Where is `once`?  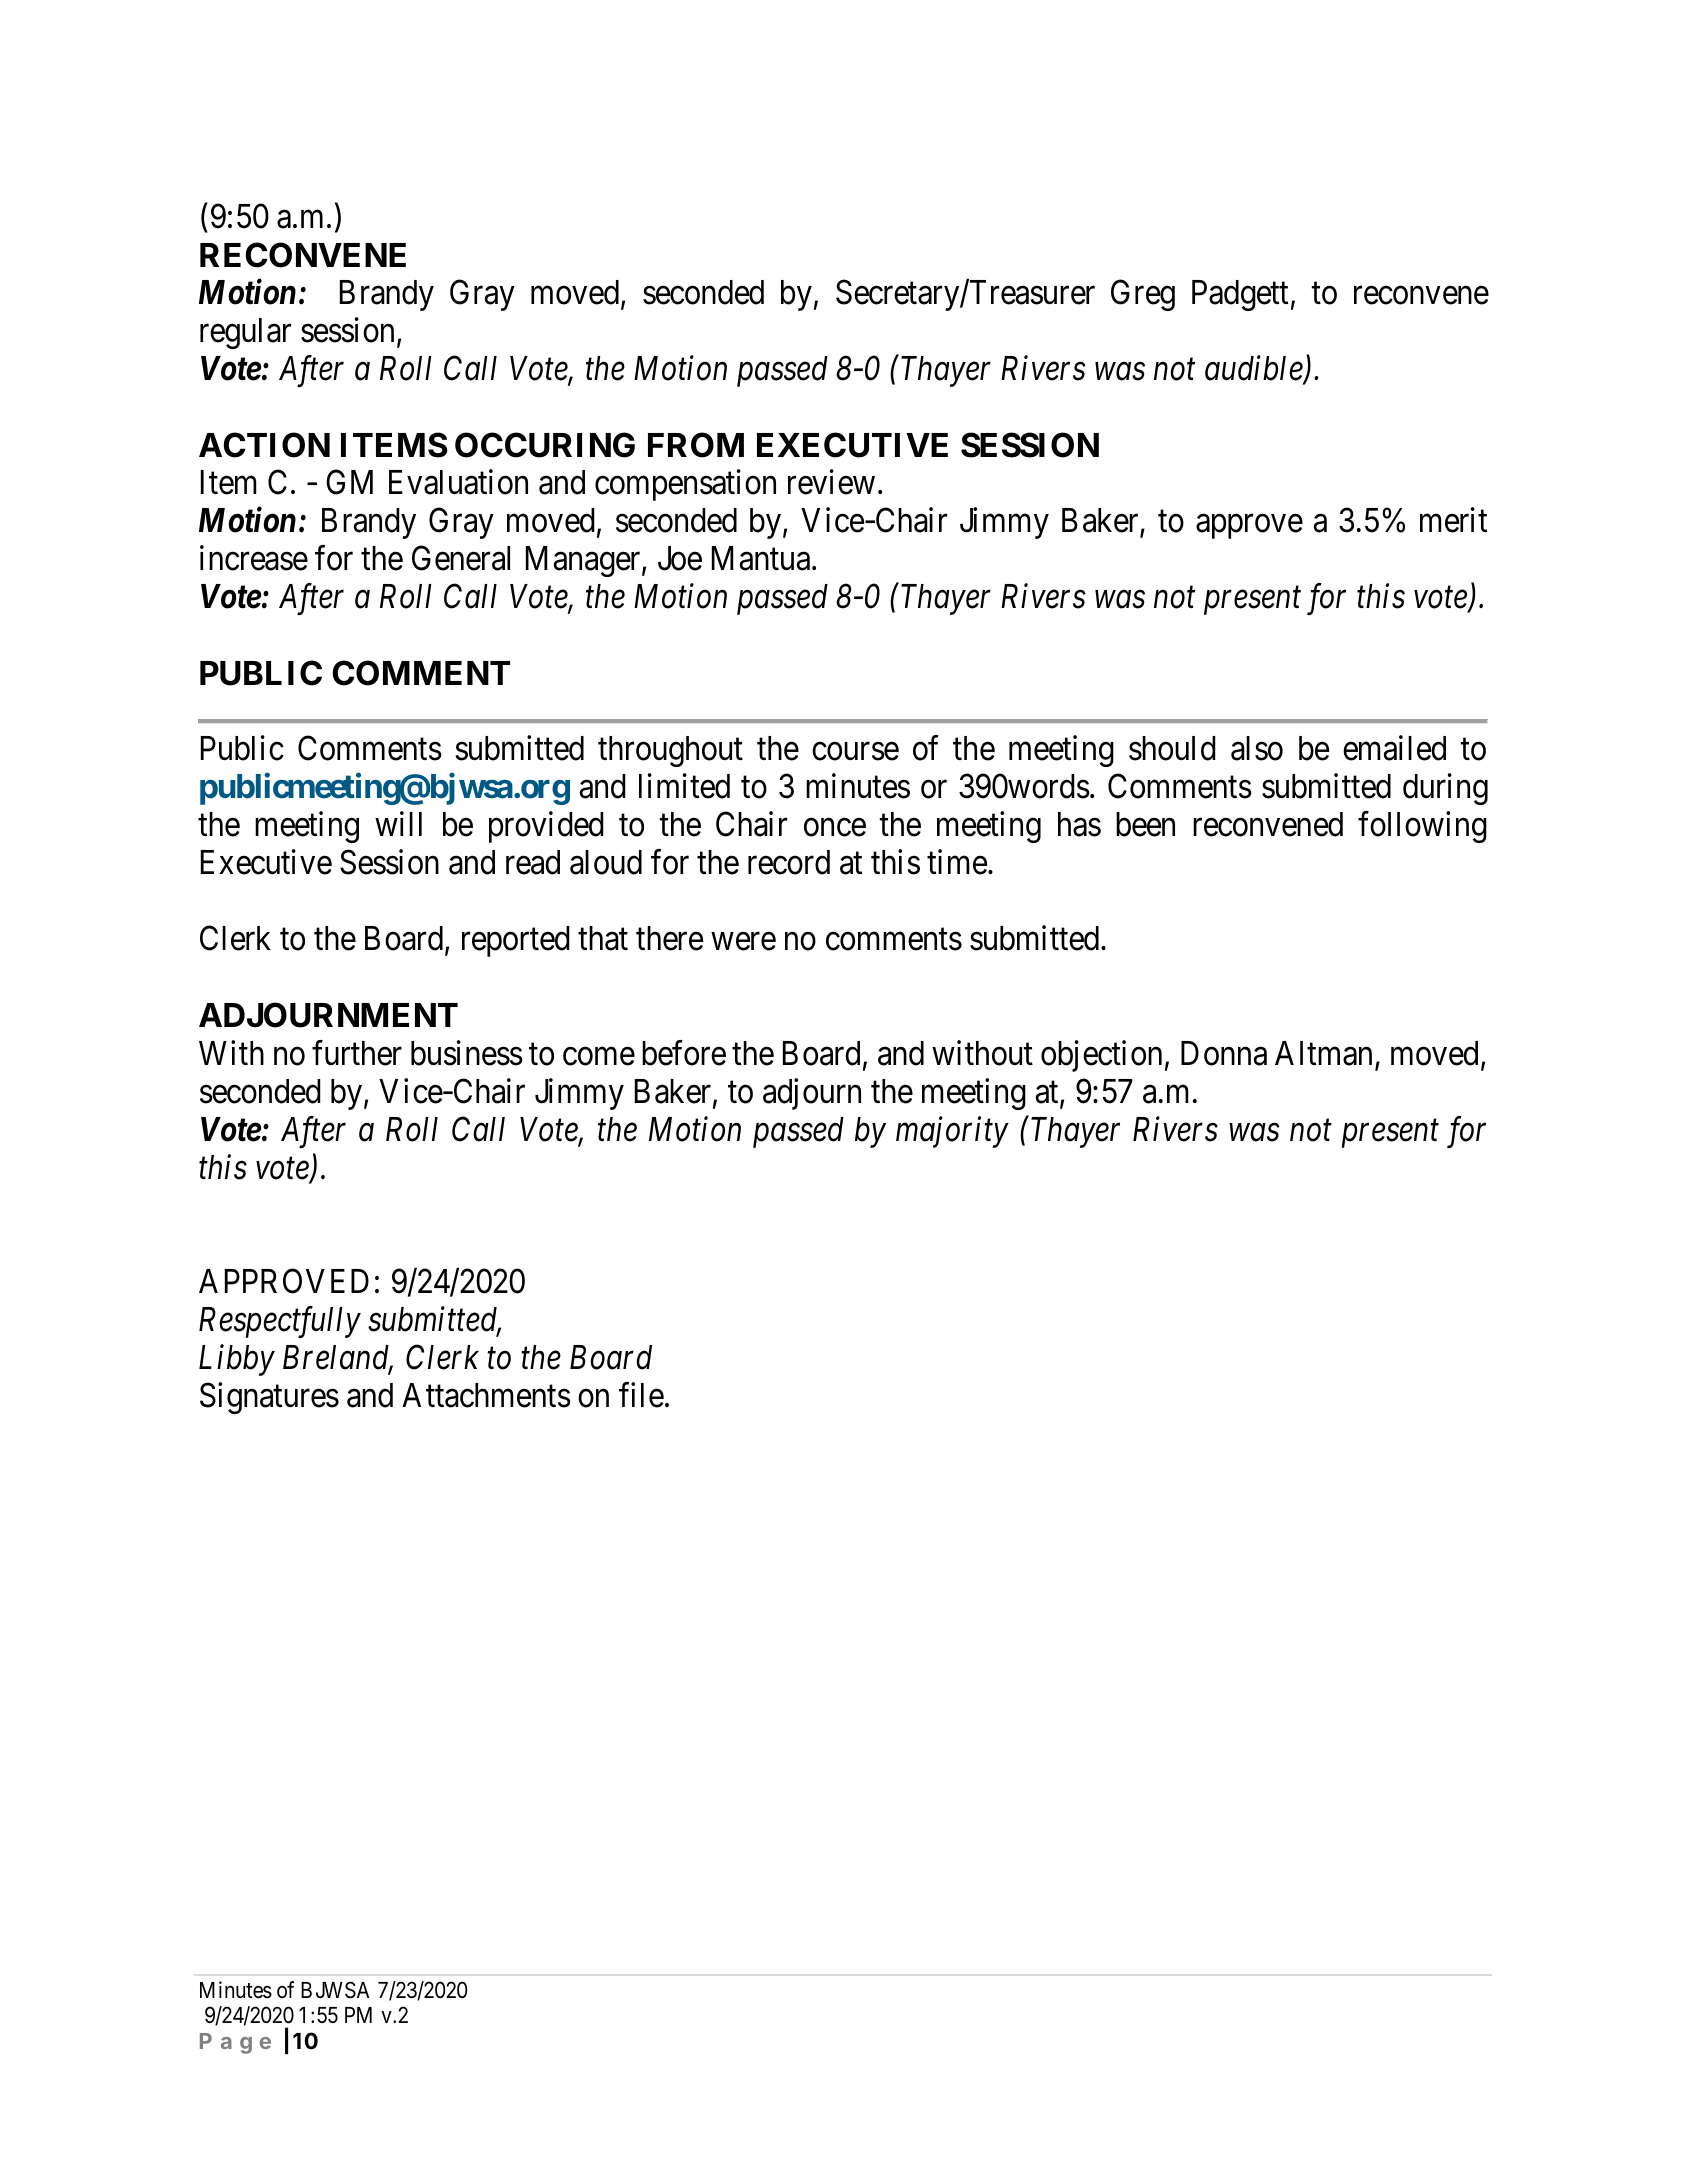
once is located at coordinates (835, 828).
